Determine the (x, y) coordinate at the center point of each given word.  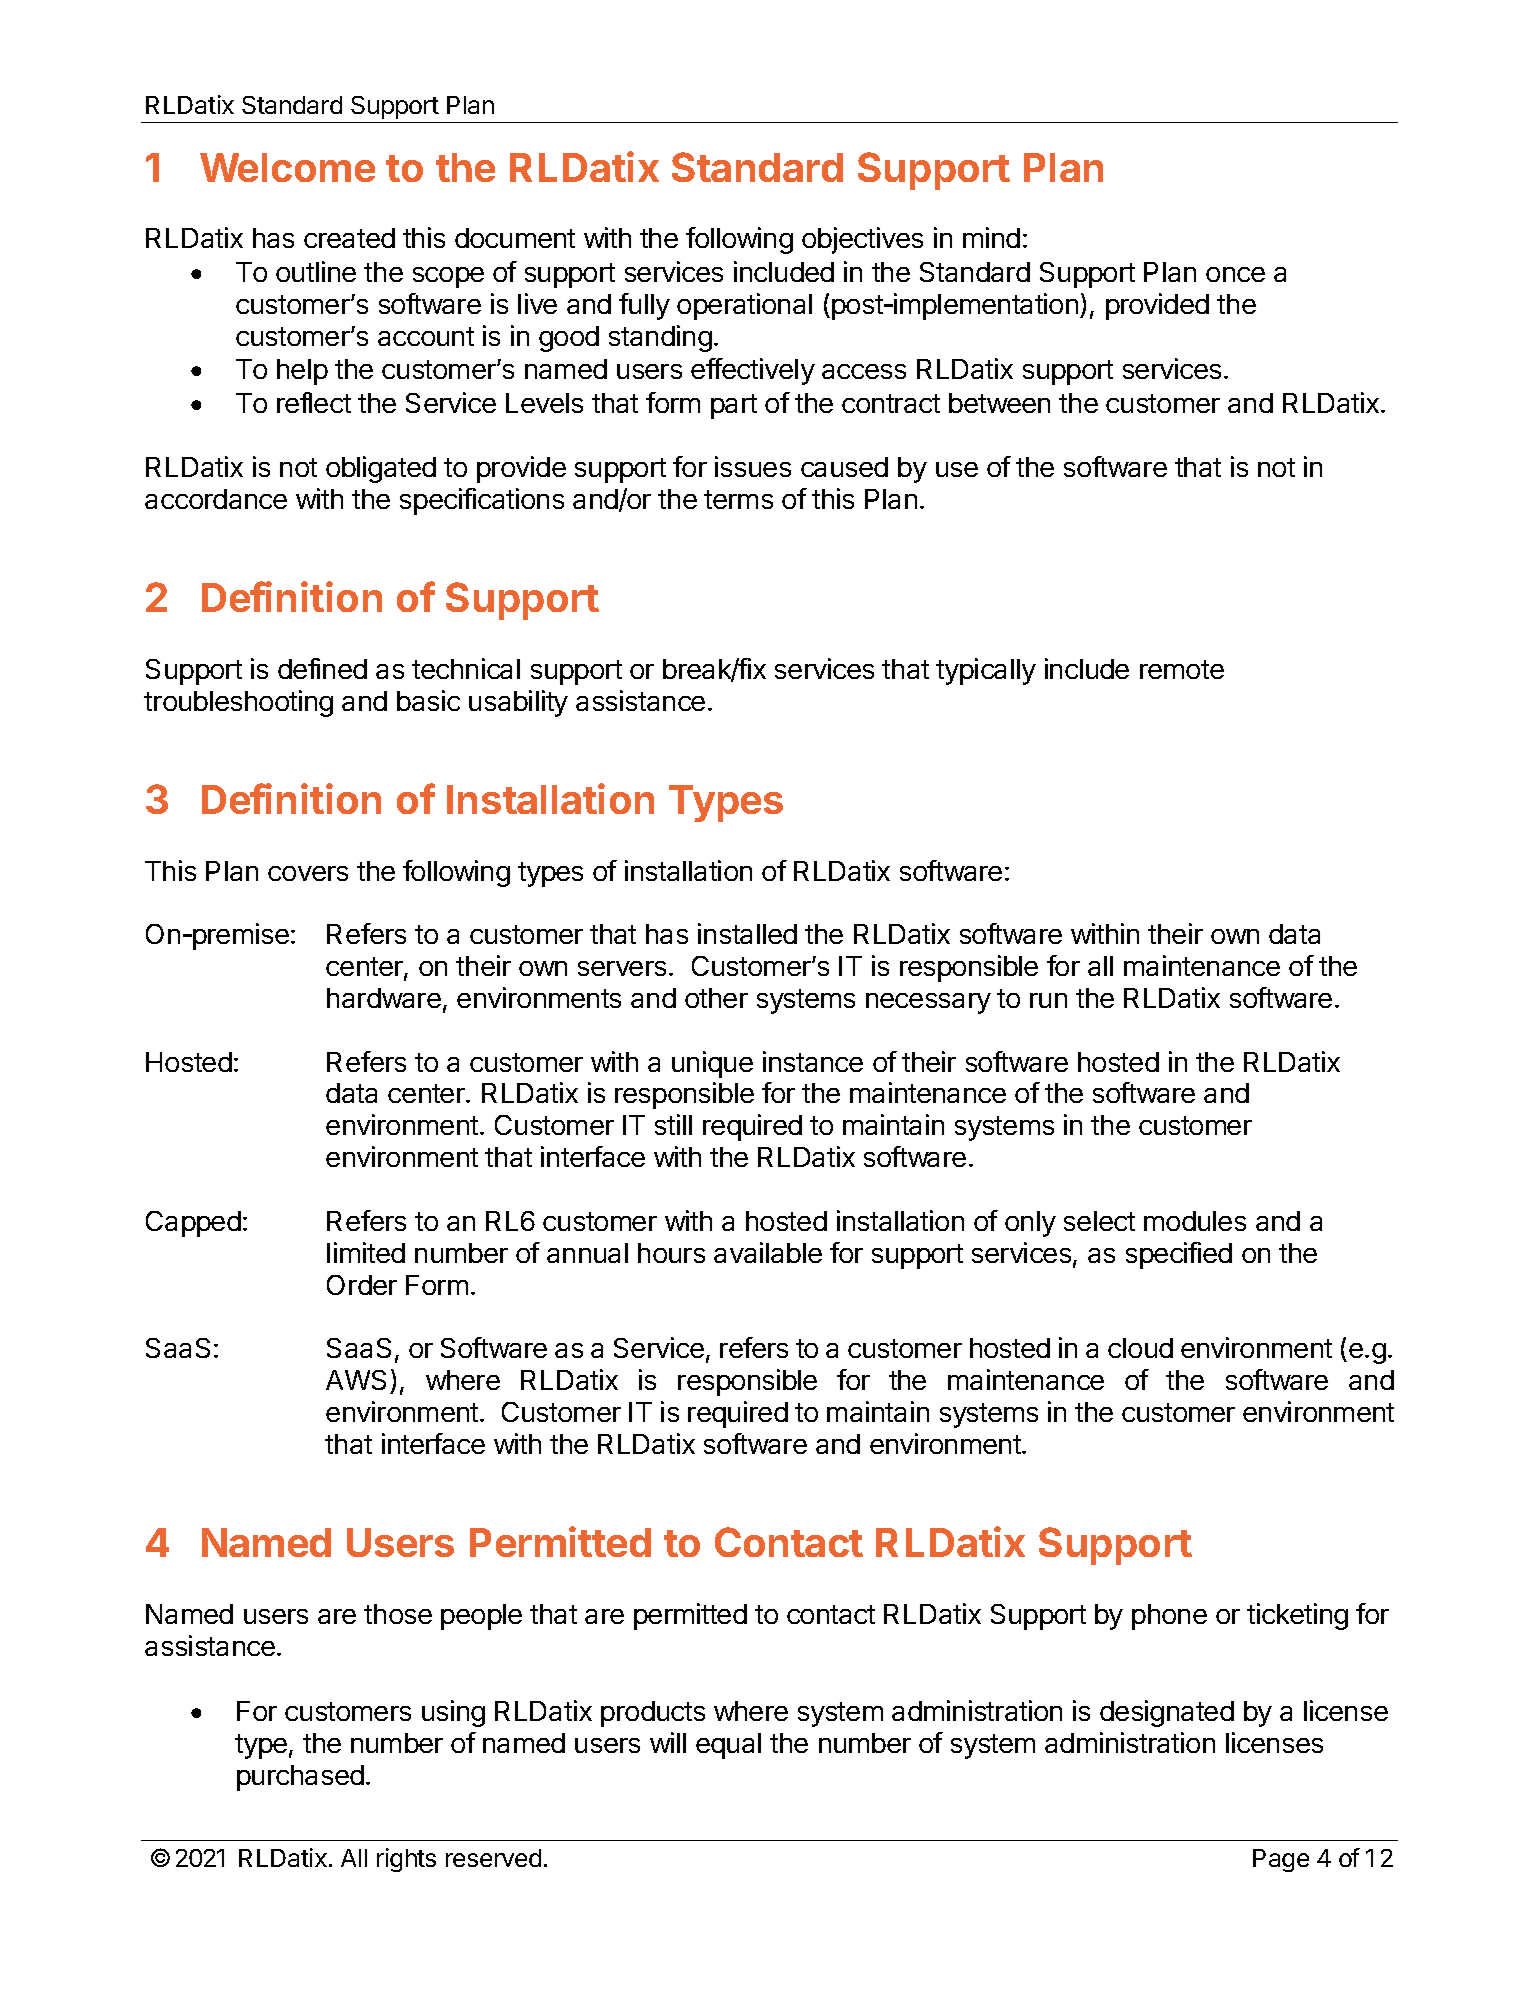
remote (1182, 669)
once (1235, 274)
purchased (300, 1778)
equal (728, 1746)
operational (744, 306)
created (349, 238)
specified (1179, 1255)
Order (362, 1285)
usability (518, 703)
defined (322, 668)
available (768, 1252)
